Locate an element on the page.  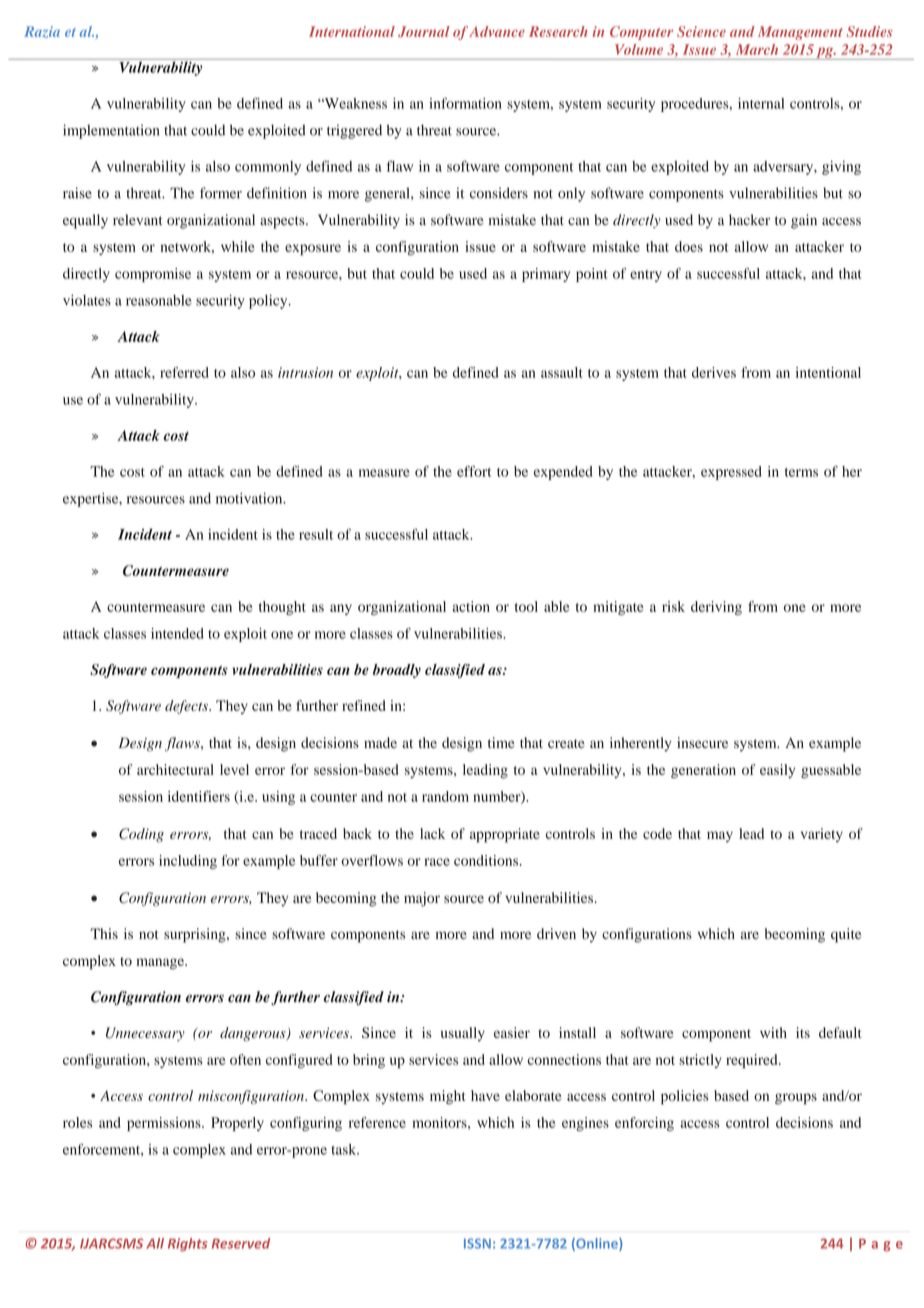
major is located at coordinates (422, 899).
